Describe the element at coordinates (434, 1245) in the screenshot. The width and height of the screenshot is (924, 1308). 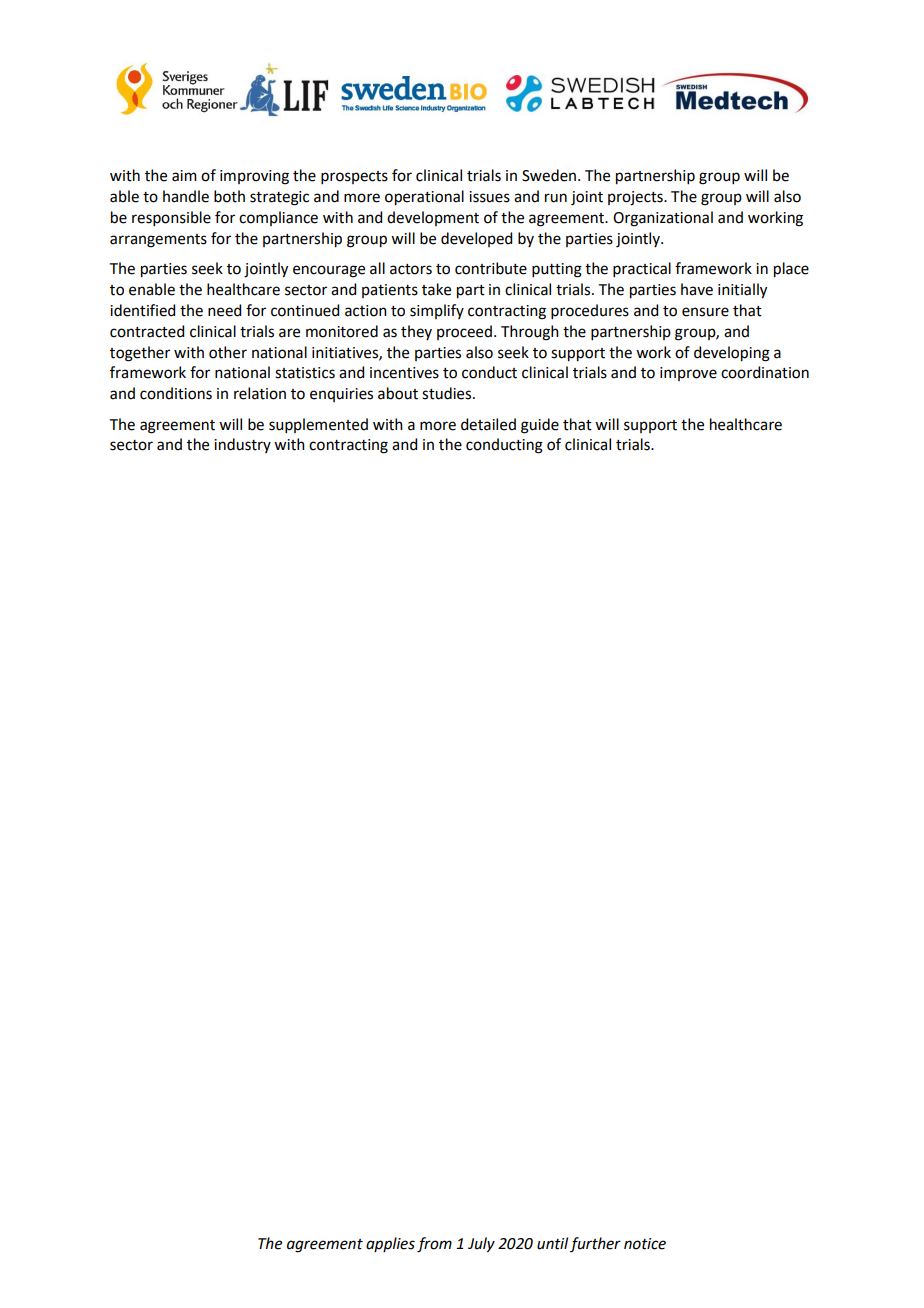
I see `from` at that location.
